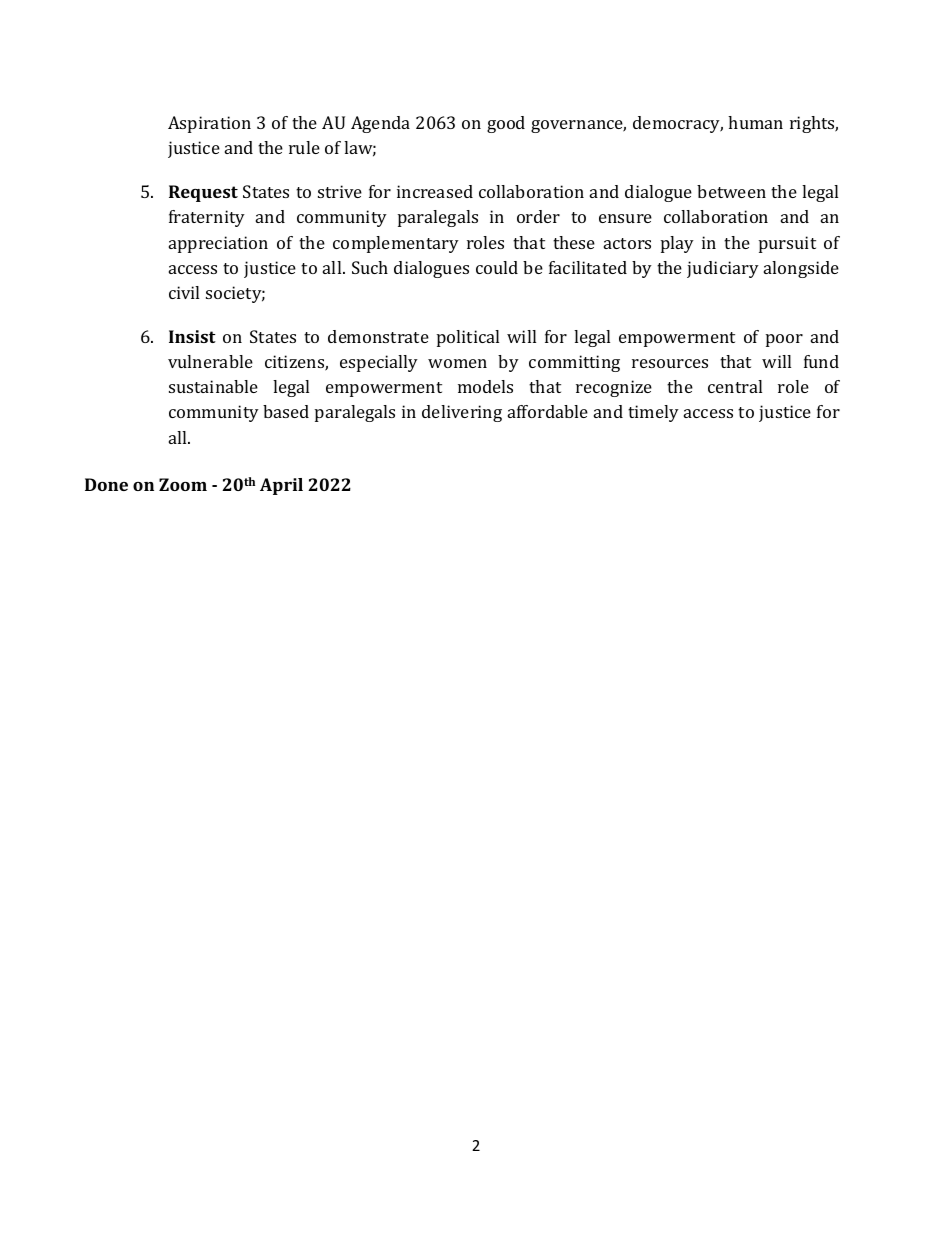  I want to click on human, so click(755, 122).
